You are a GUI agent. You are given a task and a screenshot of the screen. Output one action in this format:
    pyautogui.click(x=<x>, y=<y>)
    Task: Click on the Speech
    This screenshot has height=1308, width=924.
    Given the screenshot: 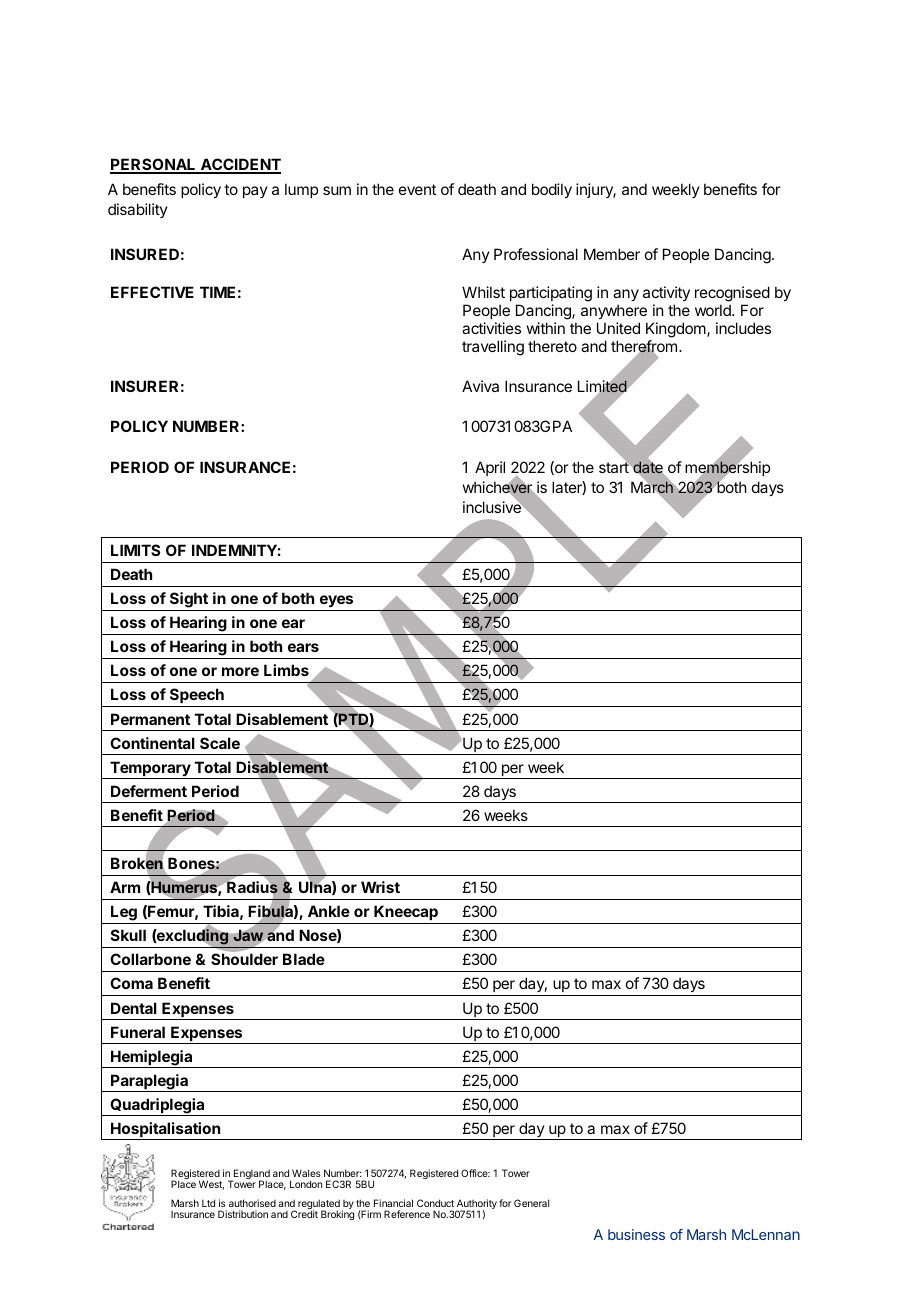 What is the action you would take?
    pyautogui.click(x=197, y=697)
